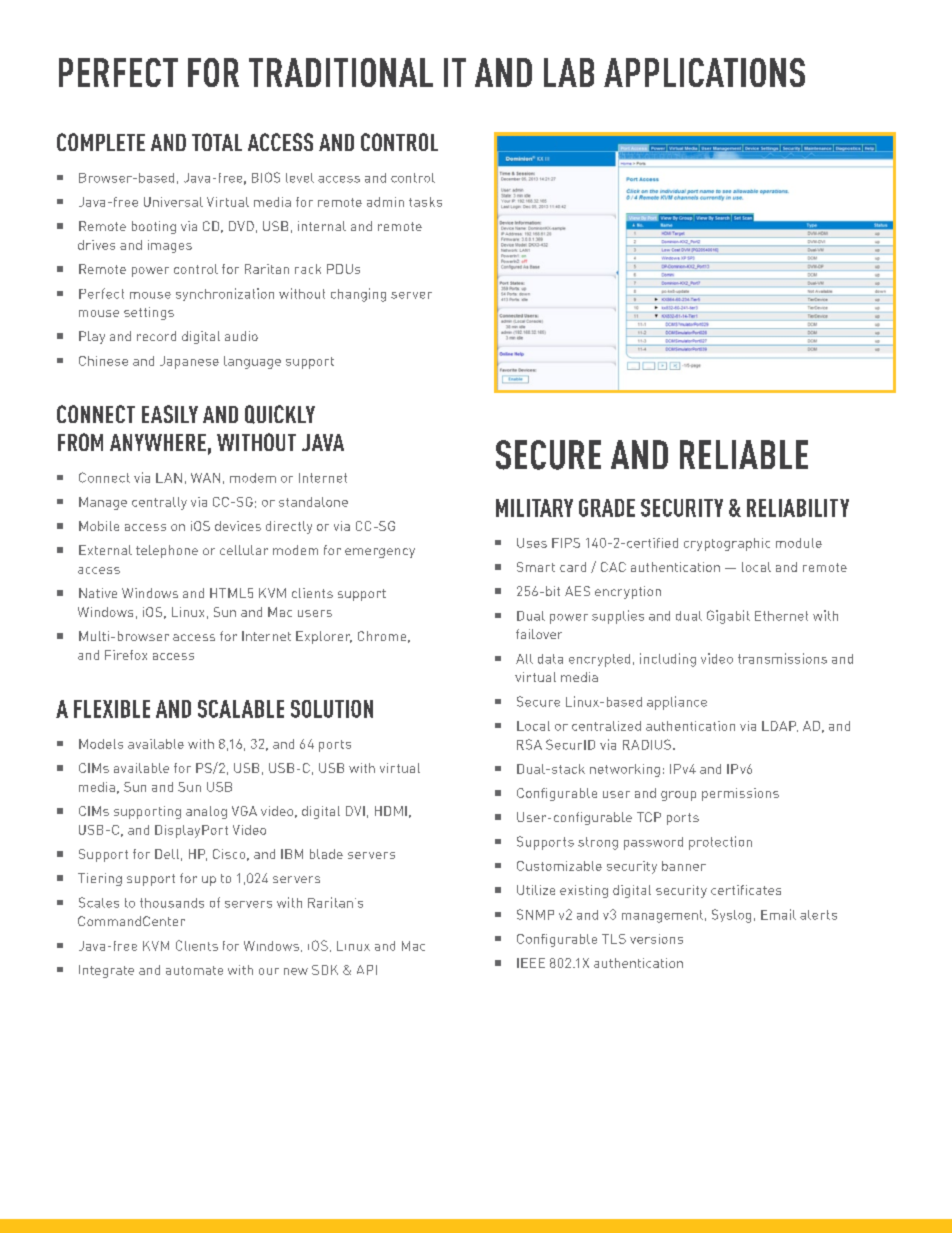 The width and height of the image is (952, 1233). Describe the element at coordinates (358, 295) in the image. I see `changing` at that location.
